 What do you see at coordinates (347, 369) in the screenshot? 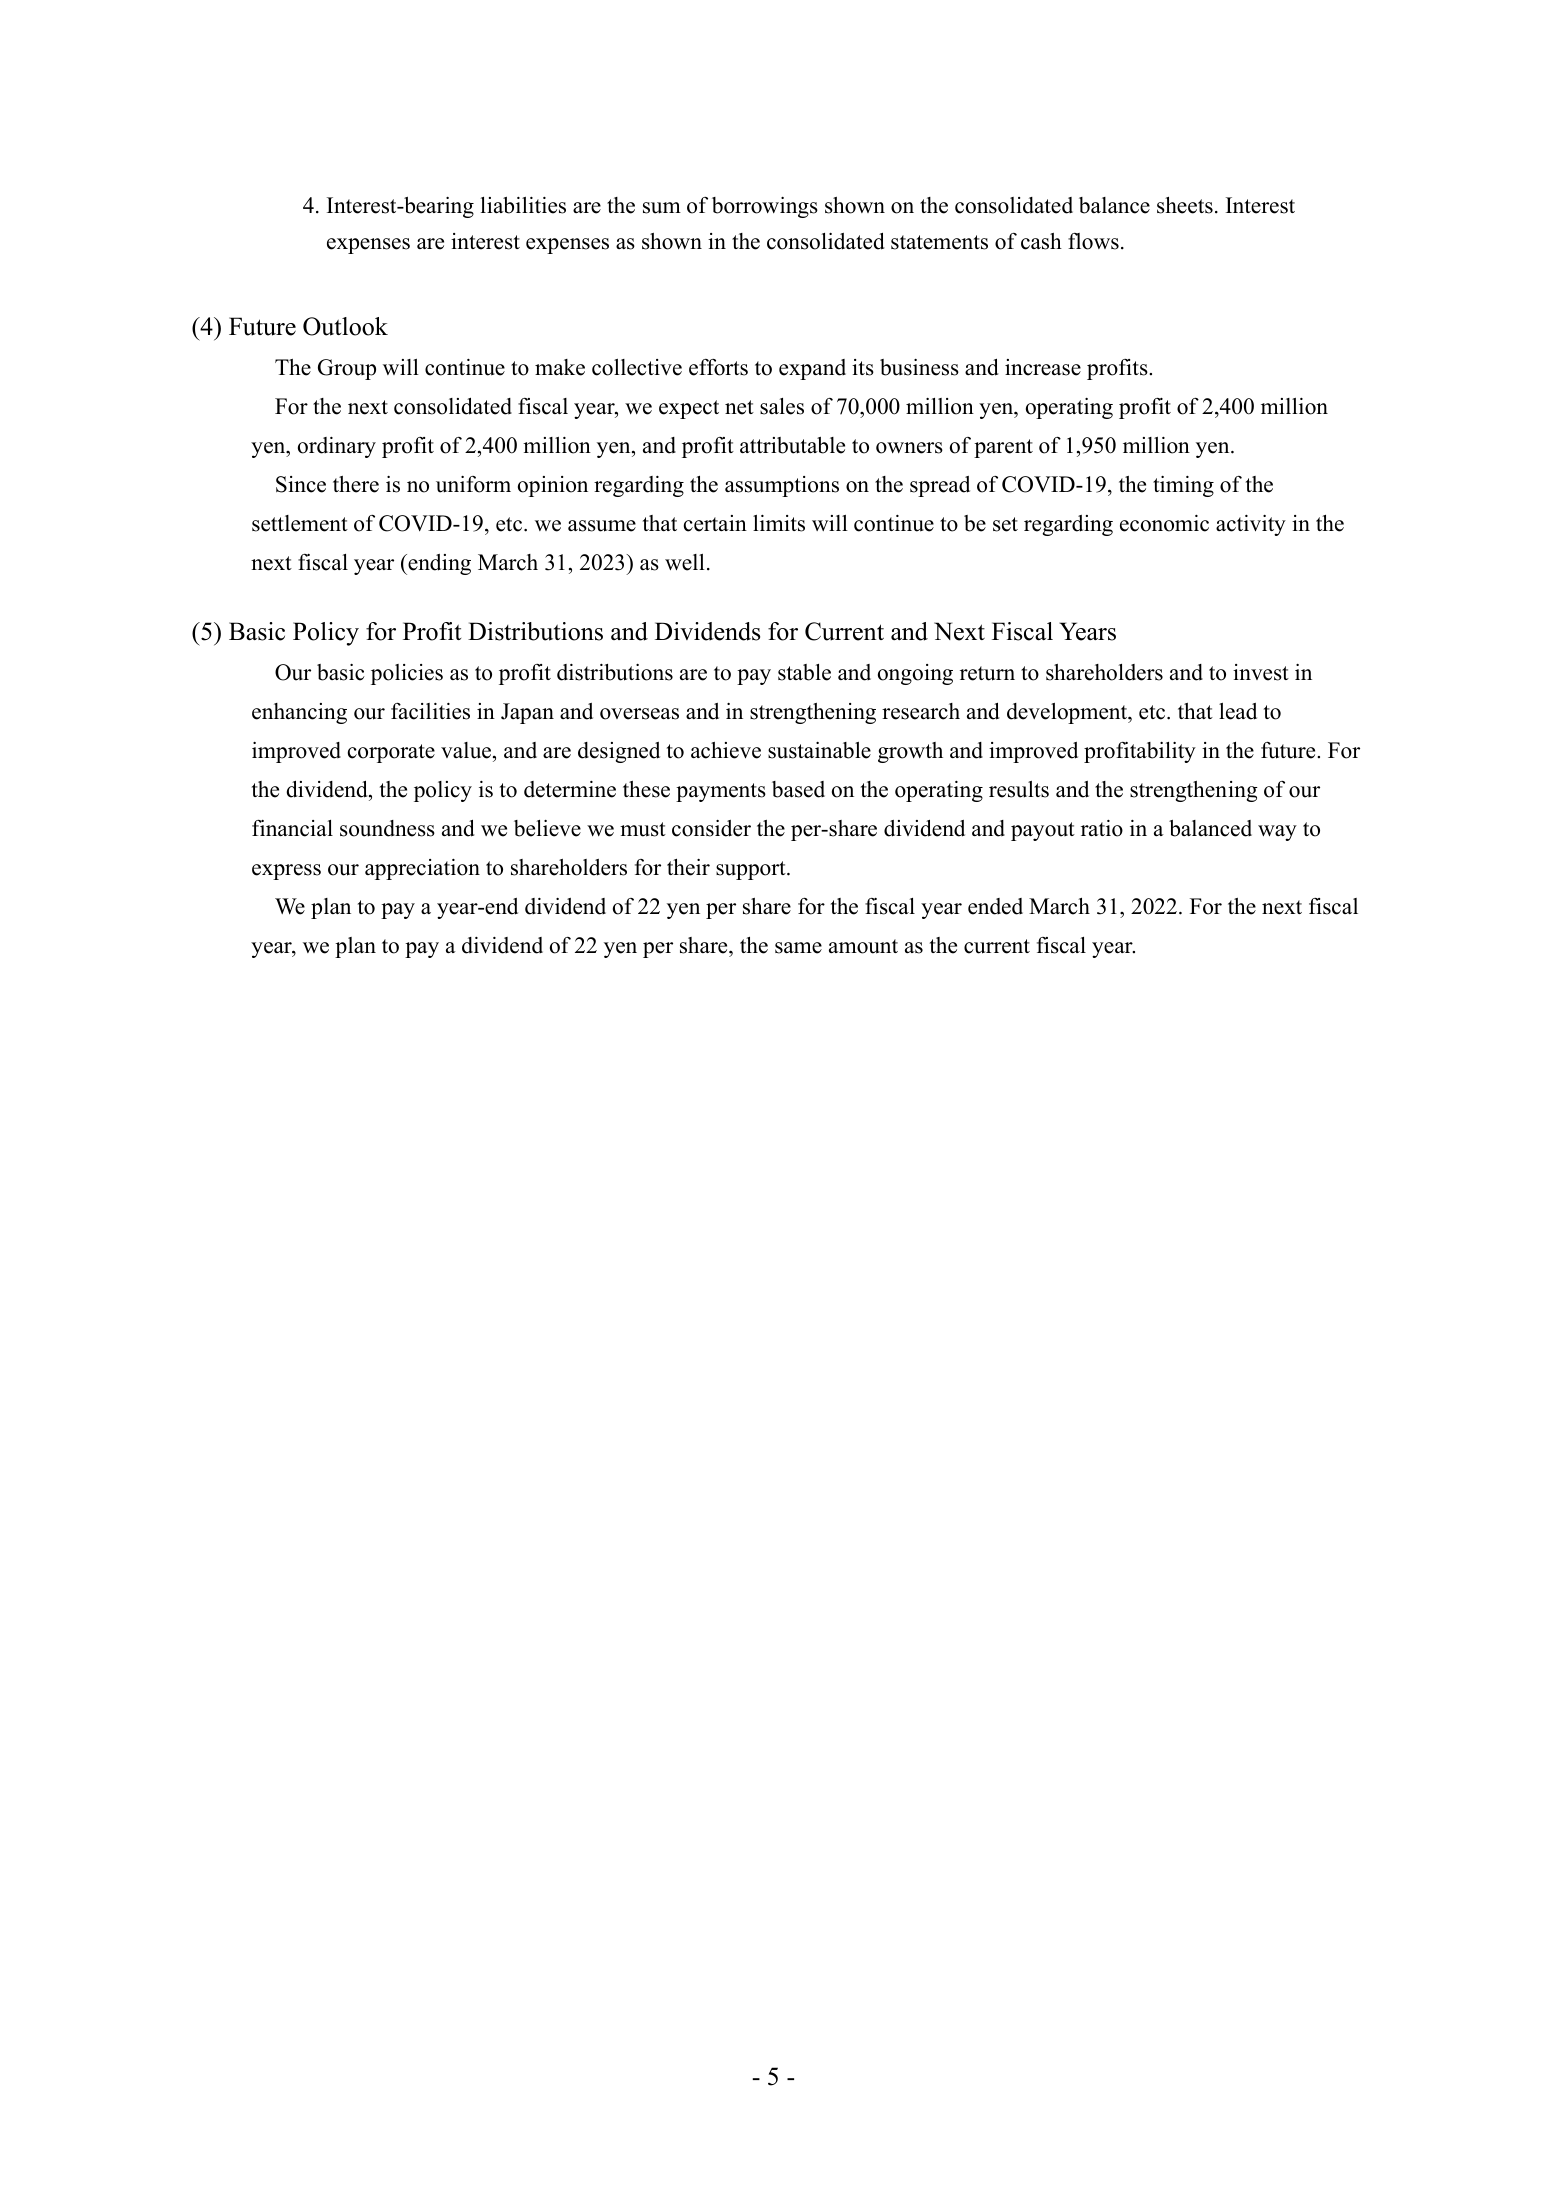
I see `Group` at bounding box center [347, 369].
